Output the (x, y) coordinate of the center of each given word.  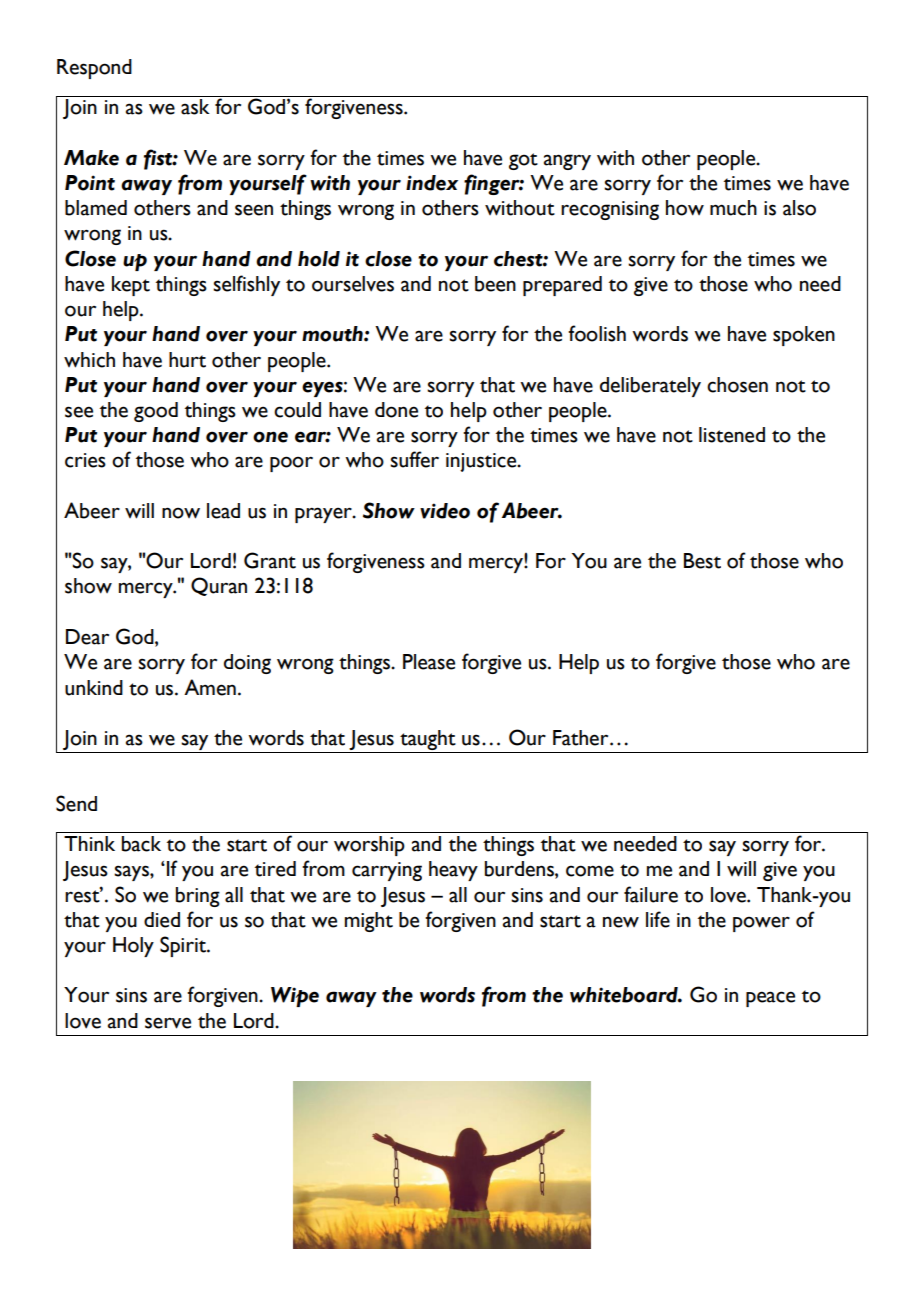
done (396, 410)
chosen (737, 385)
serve (168, 1023)
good (156, 412)
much (733, 208)
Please (429, 662)
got (523, 161)
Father (582, 738)
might (369, 922)
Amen (210, 687)
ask (195, 107)
